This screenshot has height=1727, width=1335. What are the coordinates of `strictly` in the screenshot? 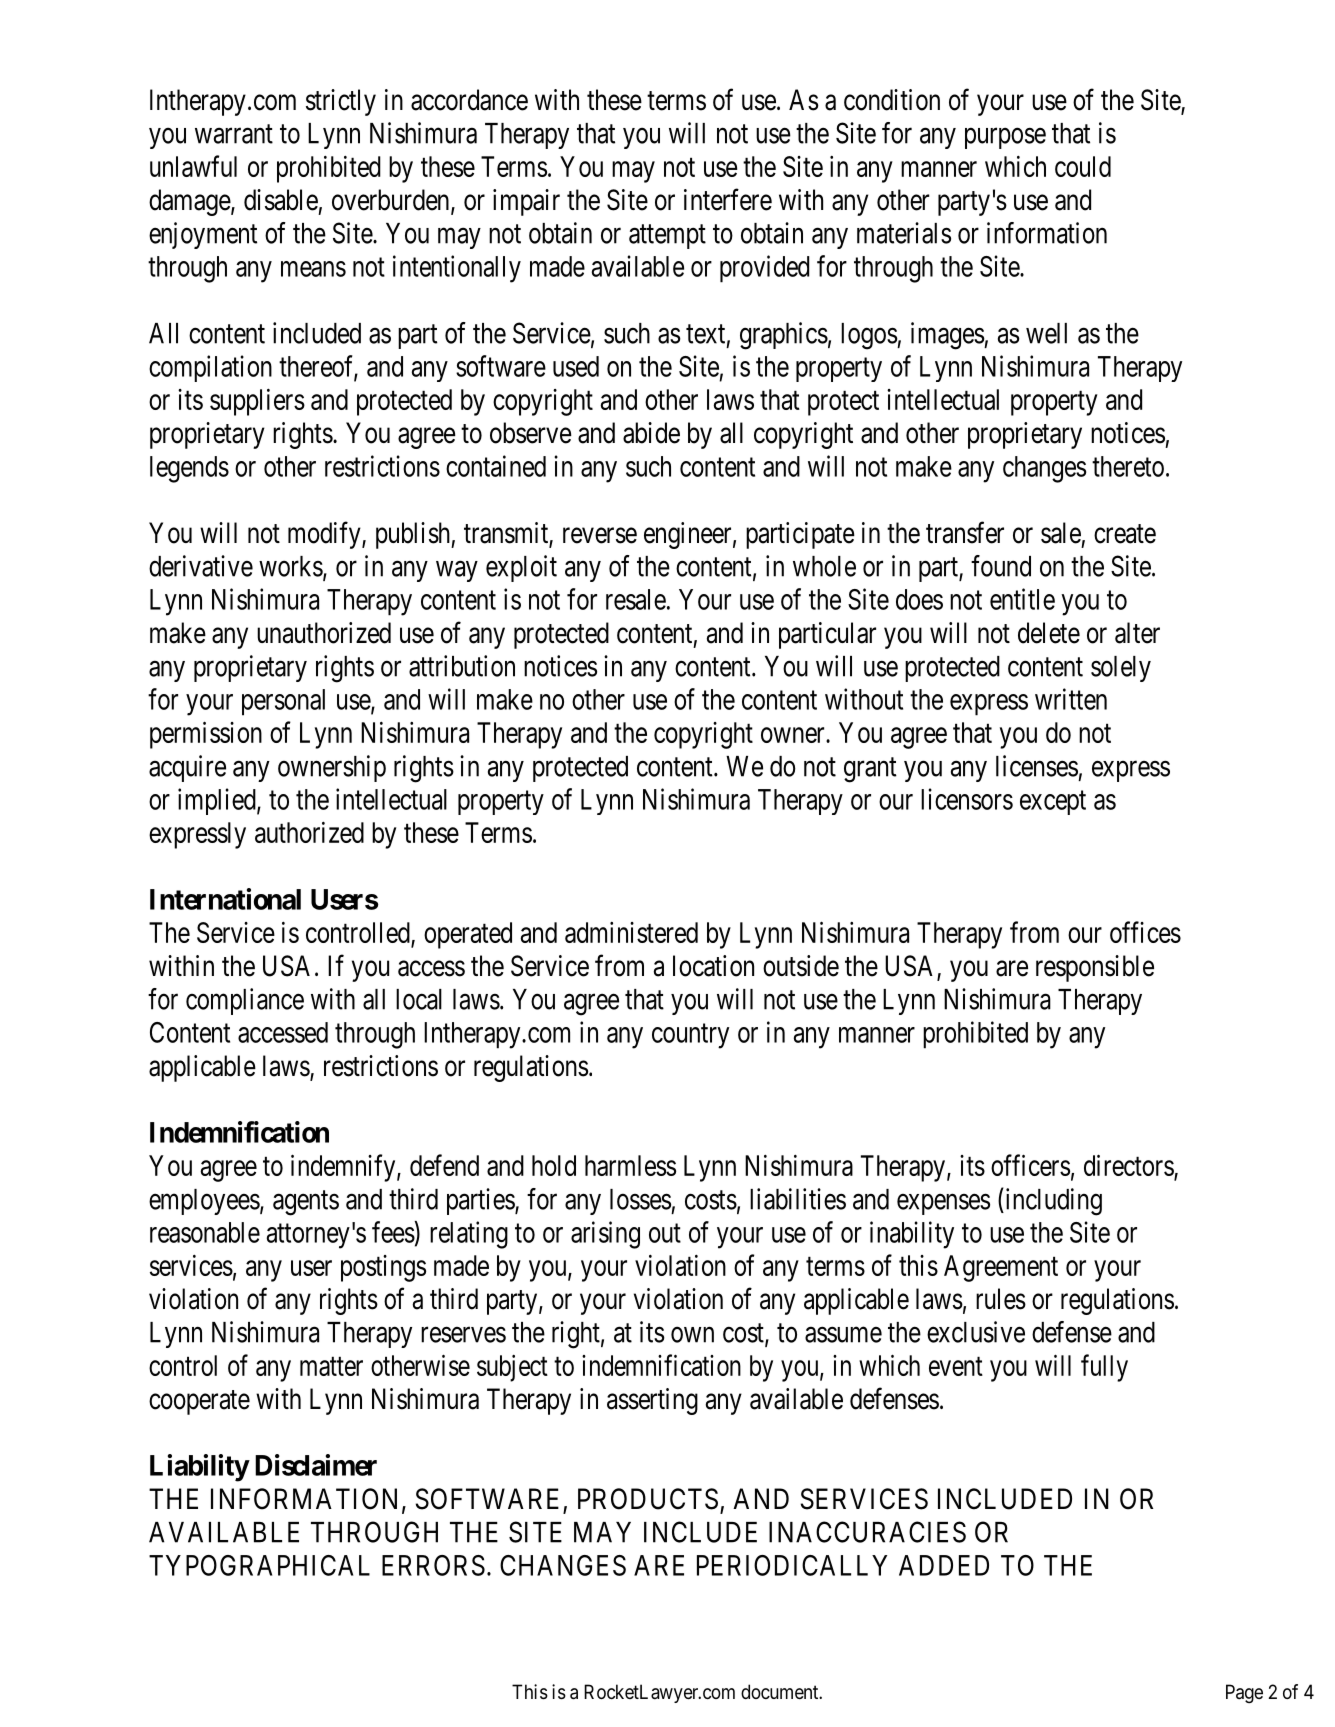 It's located at (341, 102).
